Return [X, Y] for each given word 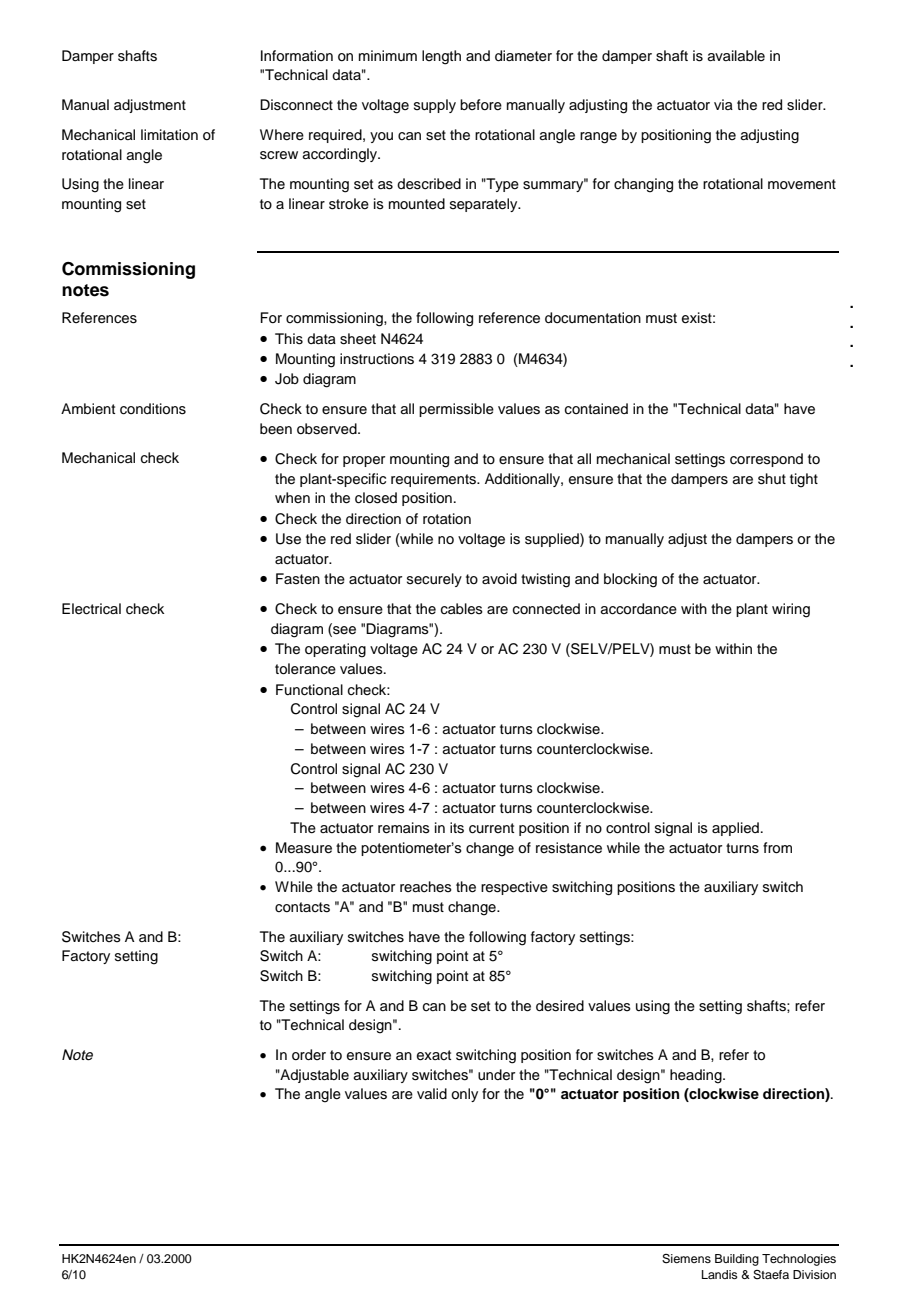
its [457, 828]
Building [737, 1260]
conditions [153, 409]
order [309, 1055]
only [464, 1095]
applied [735, 829]
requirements [434, 480]
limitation [169, 134]
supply [435, 106]
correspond [766, 460]
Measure [304, 848]
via [723, 104]
